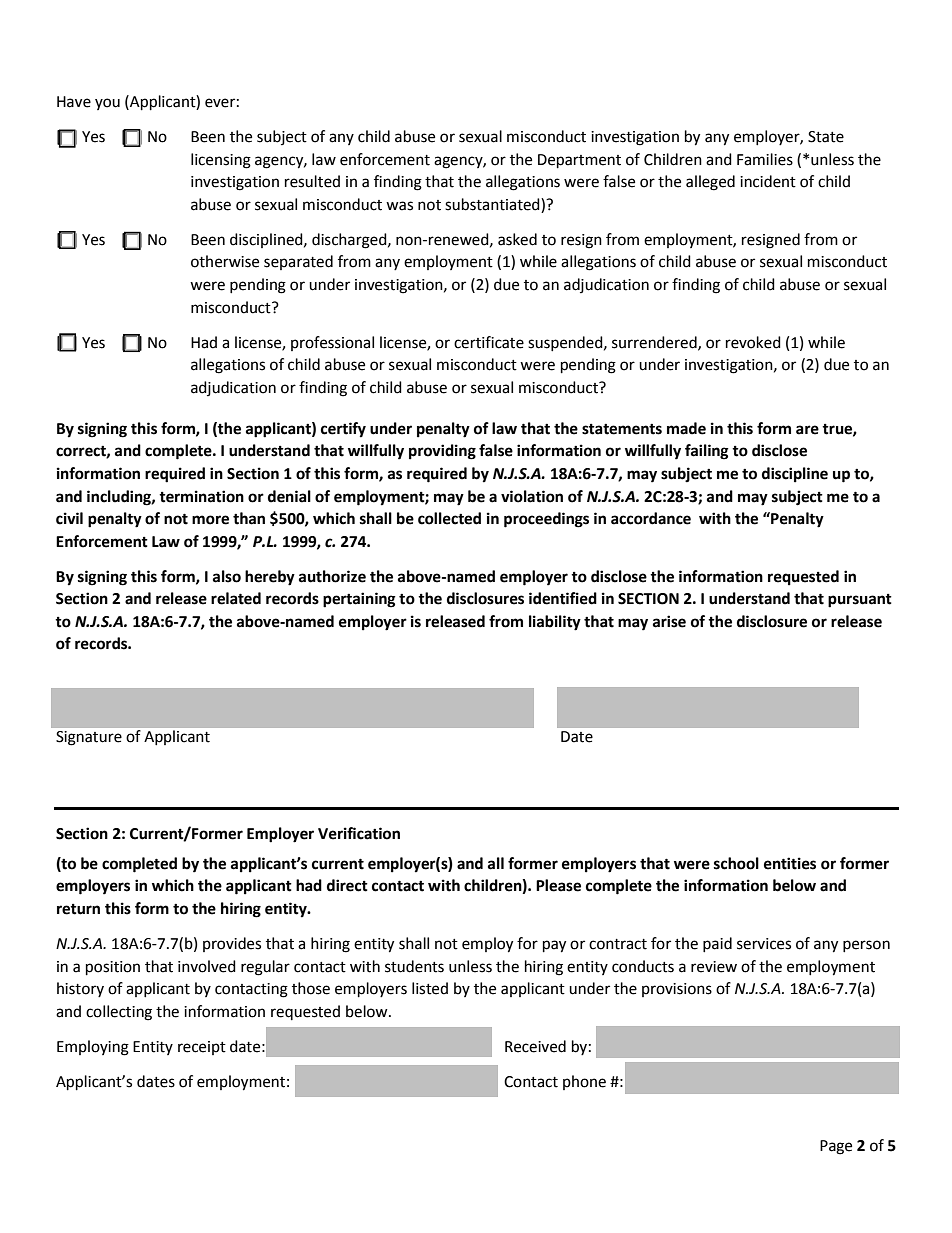 This screenshot has width=952, height=1233. Describe the element at coordinates (489, 342) in the screenshot. I see `certificate` at that location.
